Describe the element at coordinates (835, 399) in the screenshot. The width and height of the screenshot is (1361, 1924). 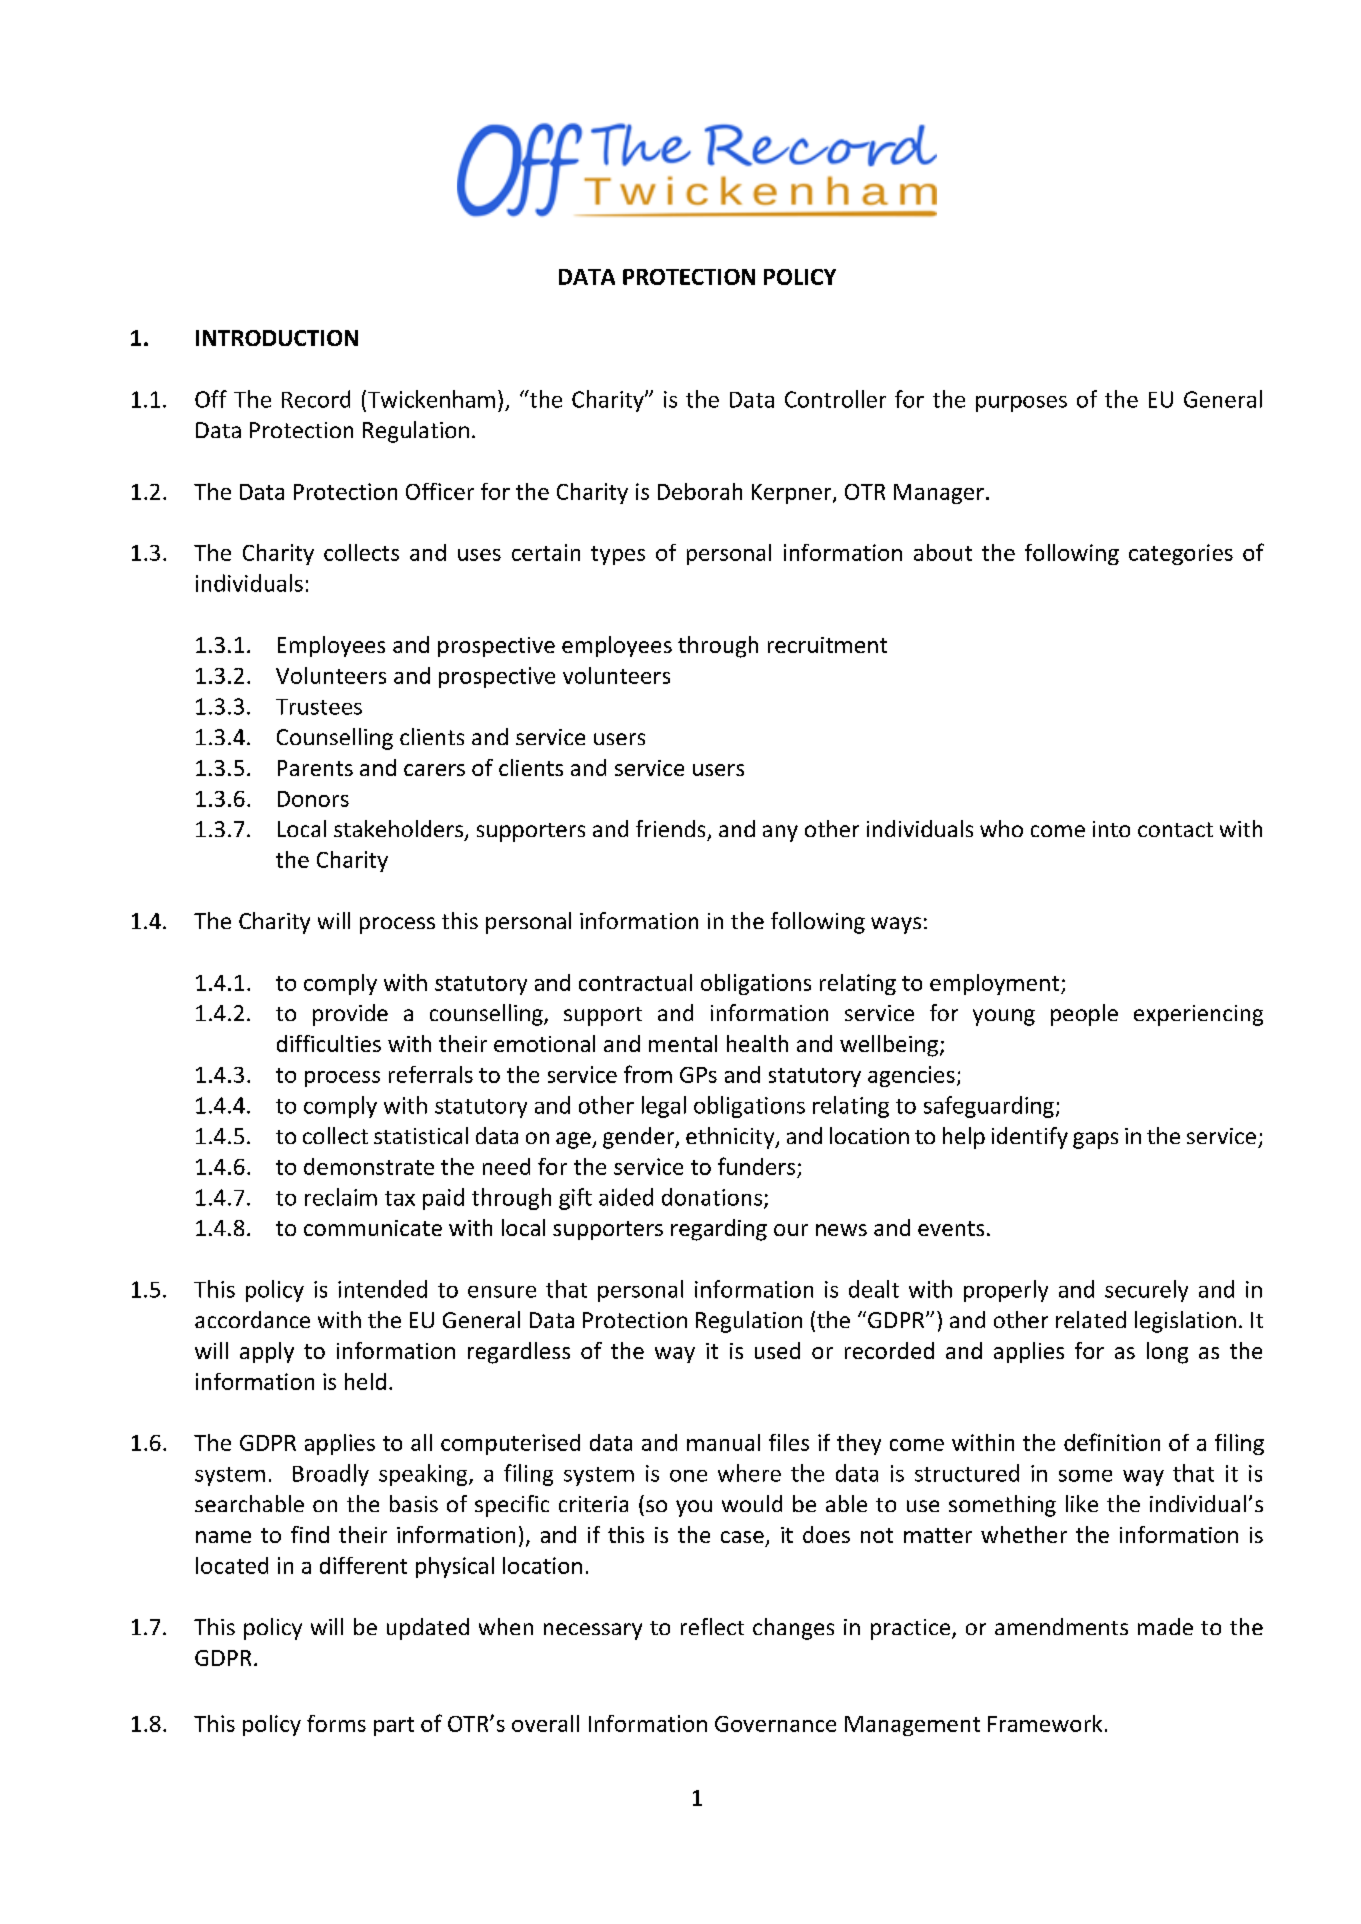
I see `Controller` at that location.
